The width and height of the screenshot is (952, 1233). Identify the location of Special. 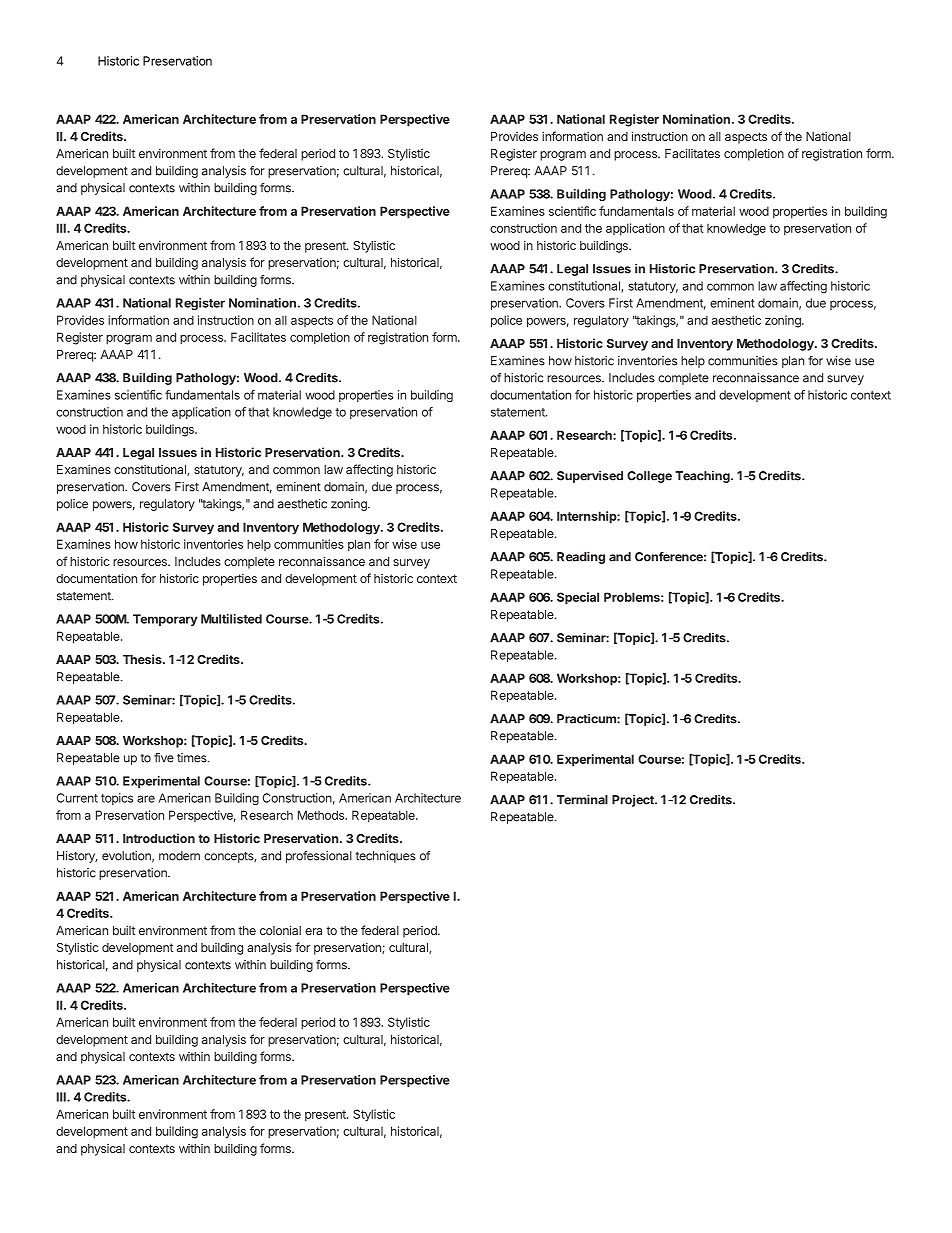
(578, 598).
